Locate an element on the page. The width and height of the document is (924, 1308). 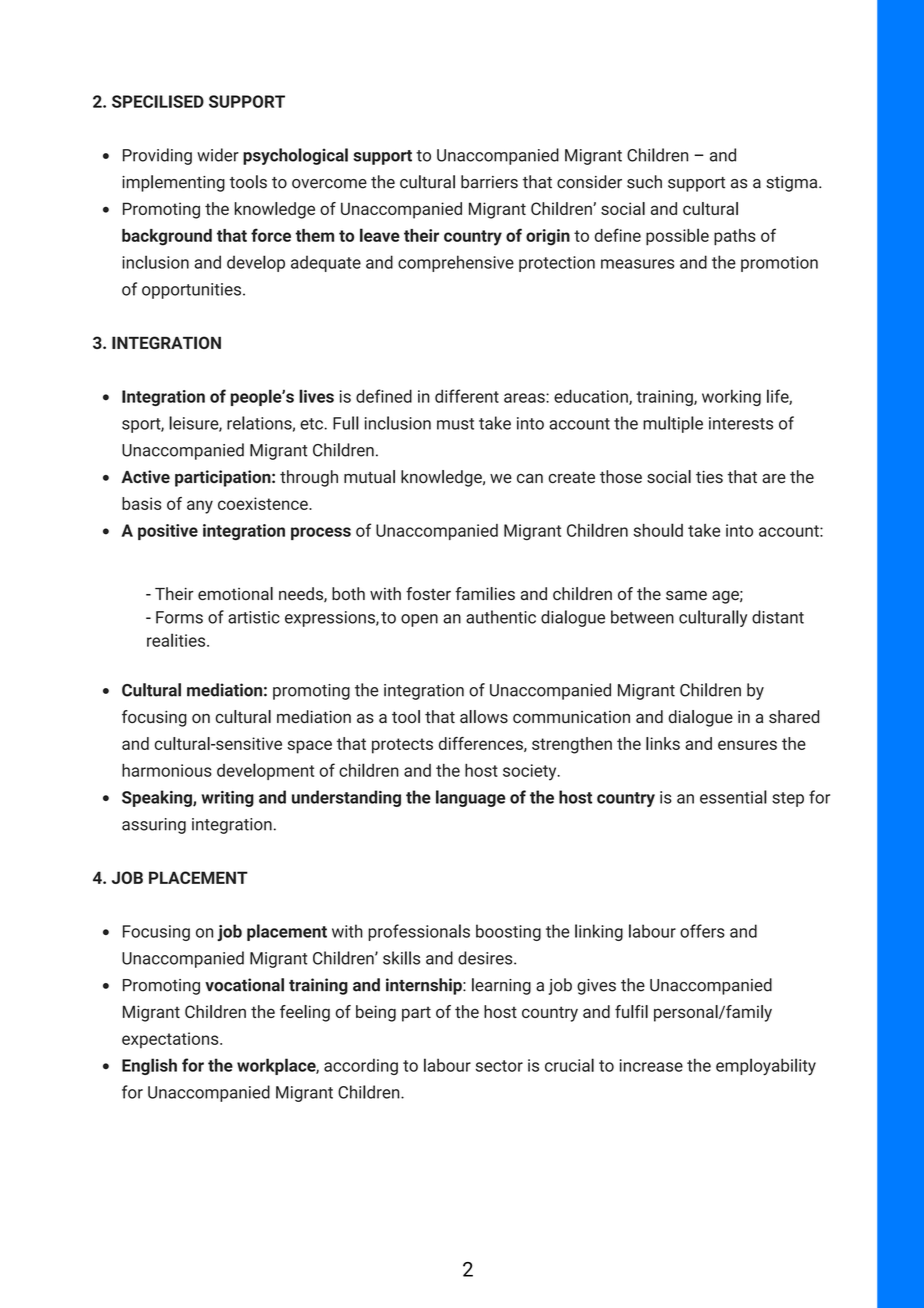
barriers is located at coordinates (489, 182).
